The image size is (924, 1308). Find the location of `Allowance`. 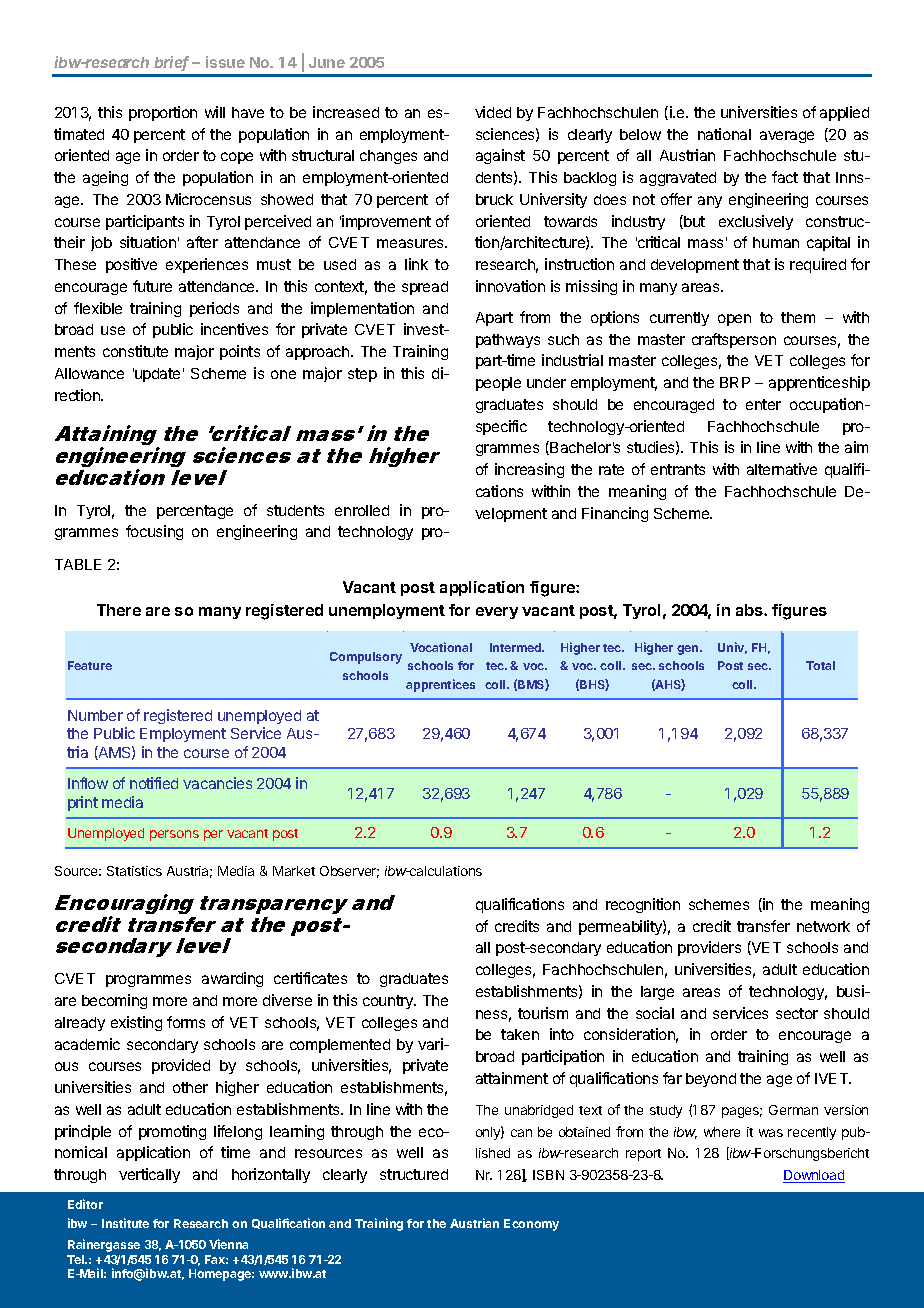

Allowance is located at coordinates (89, 373).
